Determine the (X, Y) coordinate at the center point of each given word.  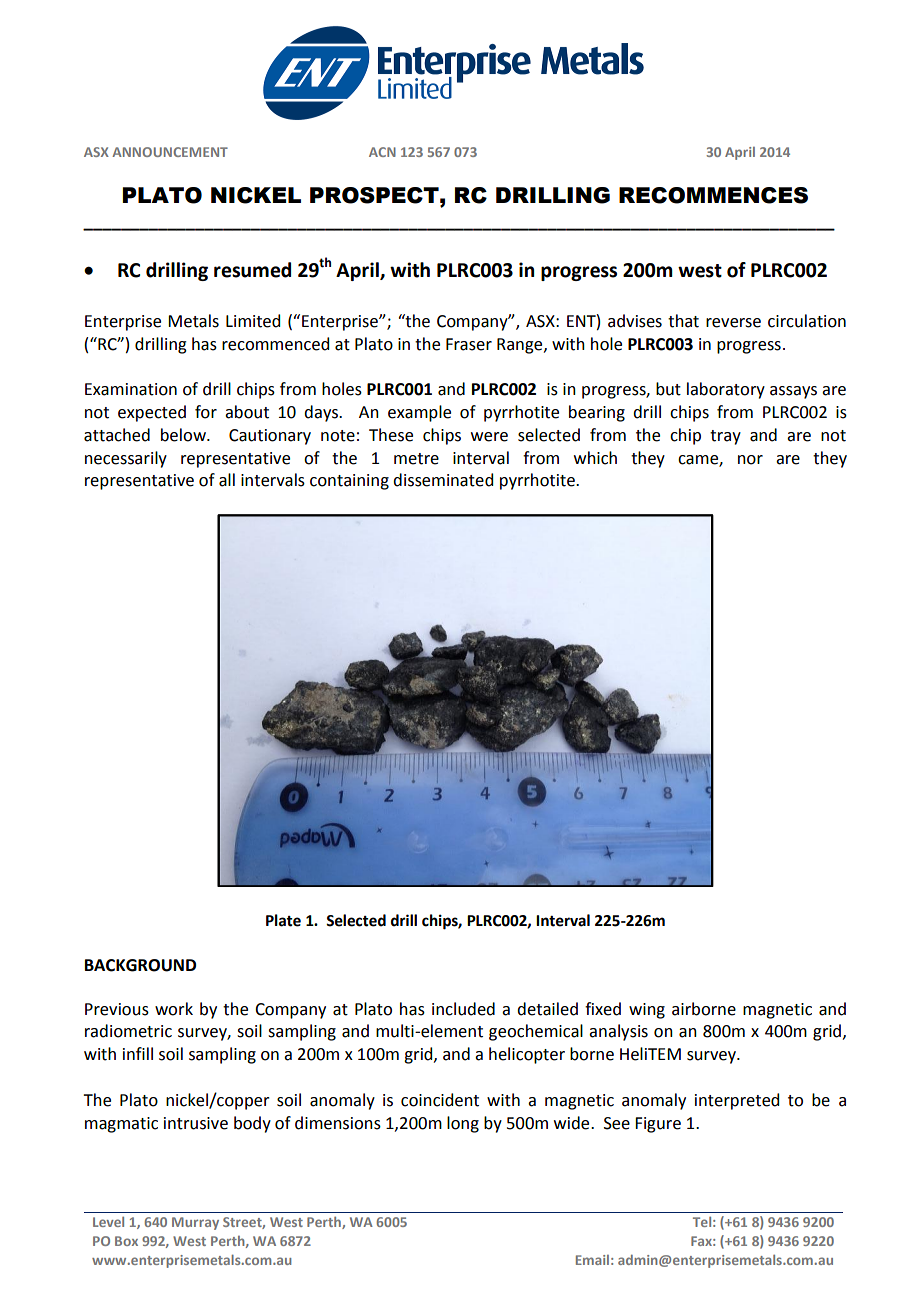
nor (750, 460)
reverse (733, 323)
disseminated (443, 480)
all (227, 480)
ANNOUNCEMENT (170, 152)
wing (647, 1011)
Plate (283, 920)
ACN (382, 152)
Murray (195, 1223)
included (463, 1009)
